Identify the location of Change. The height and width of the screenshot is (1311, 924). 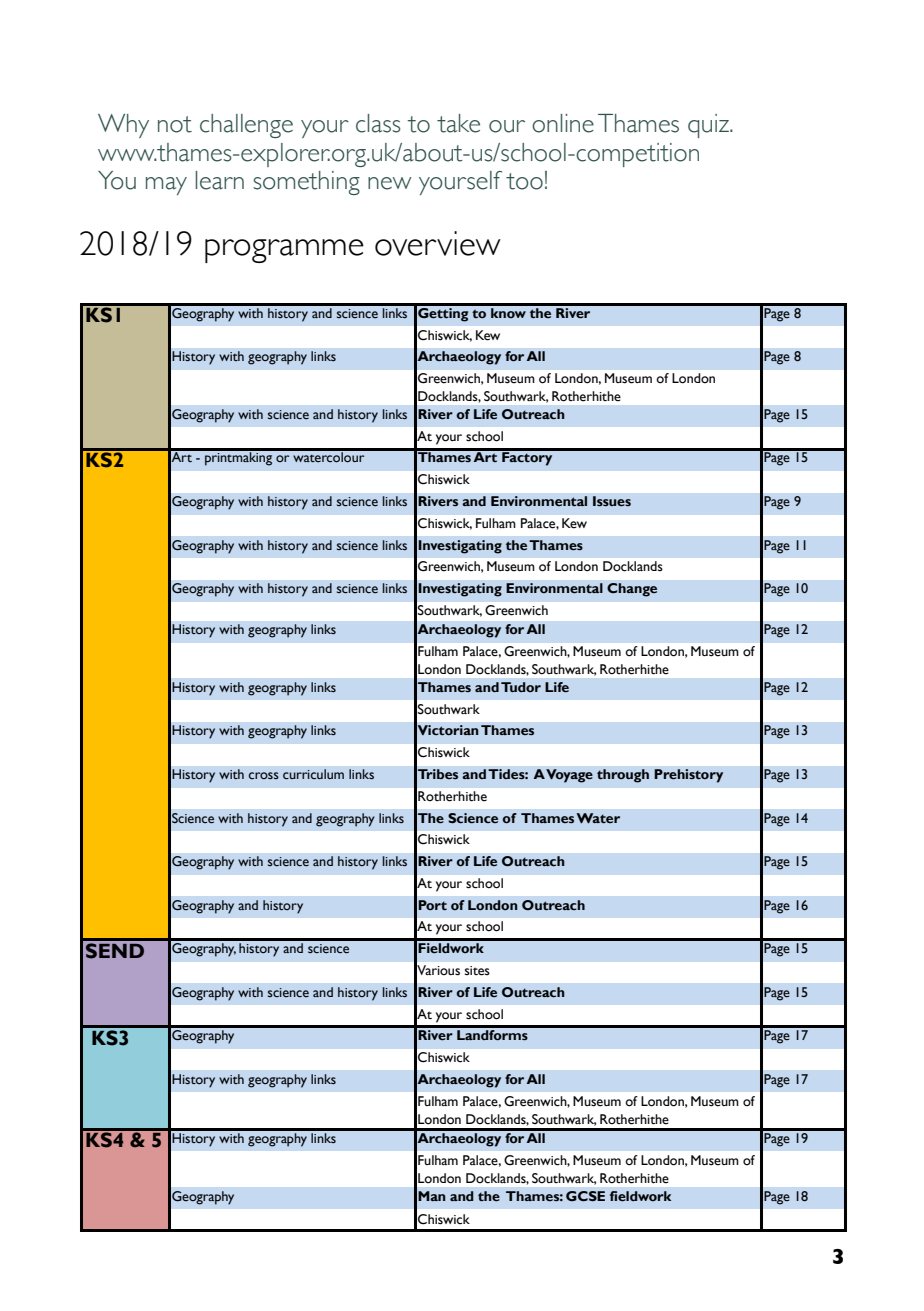
(632, 590).
